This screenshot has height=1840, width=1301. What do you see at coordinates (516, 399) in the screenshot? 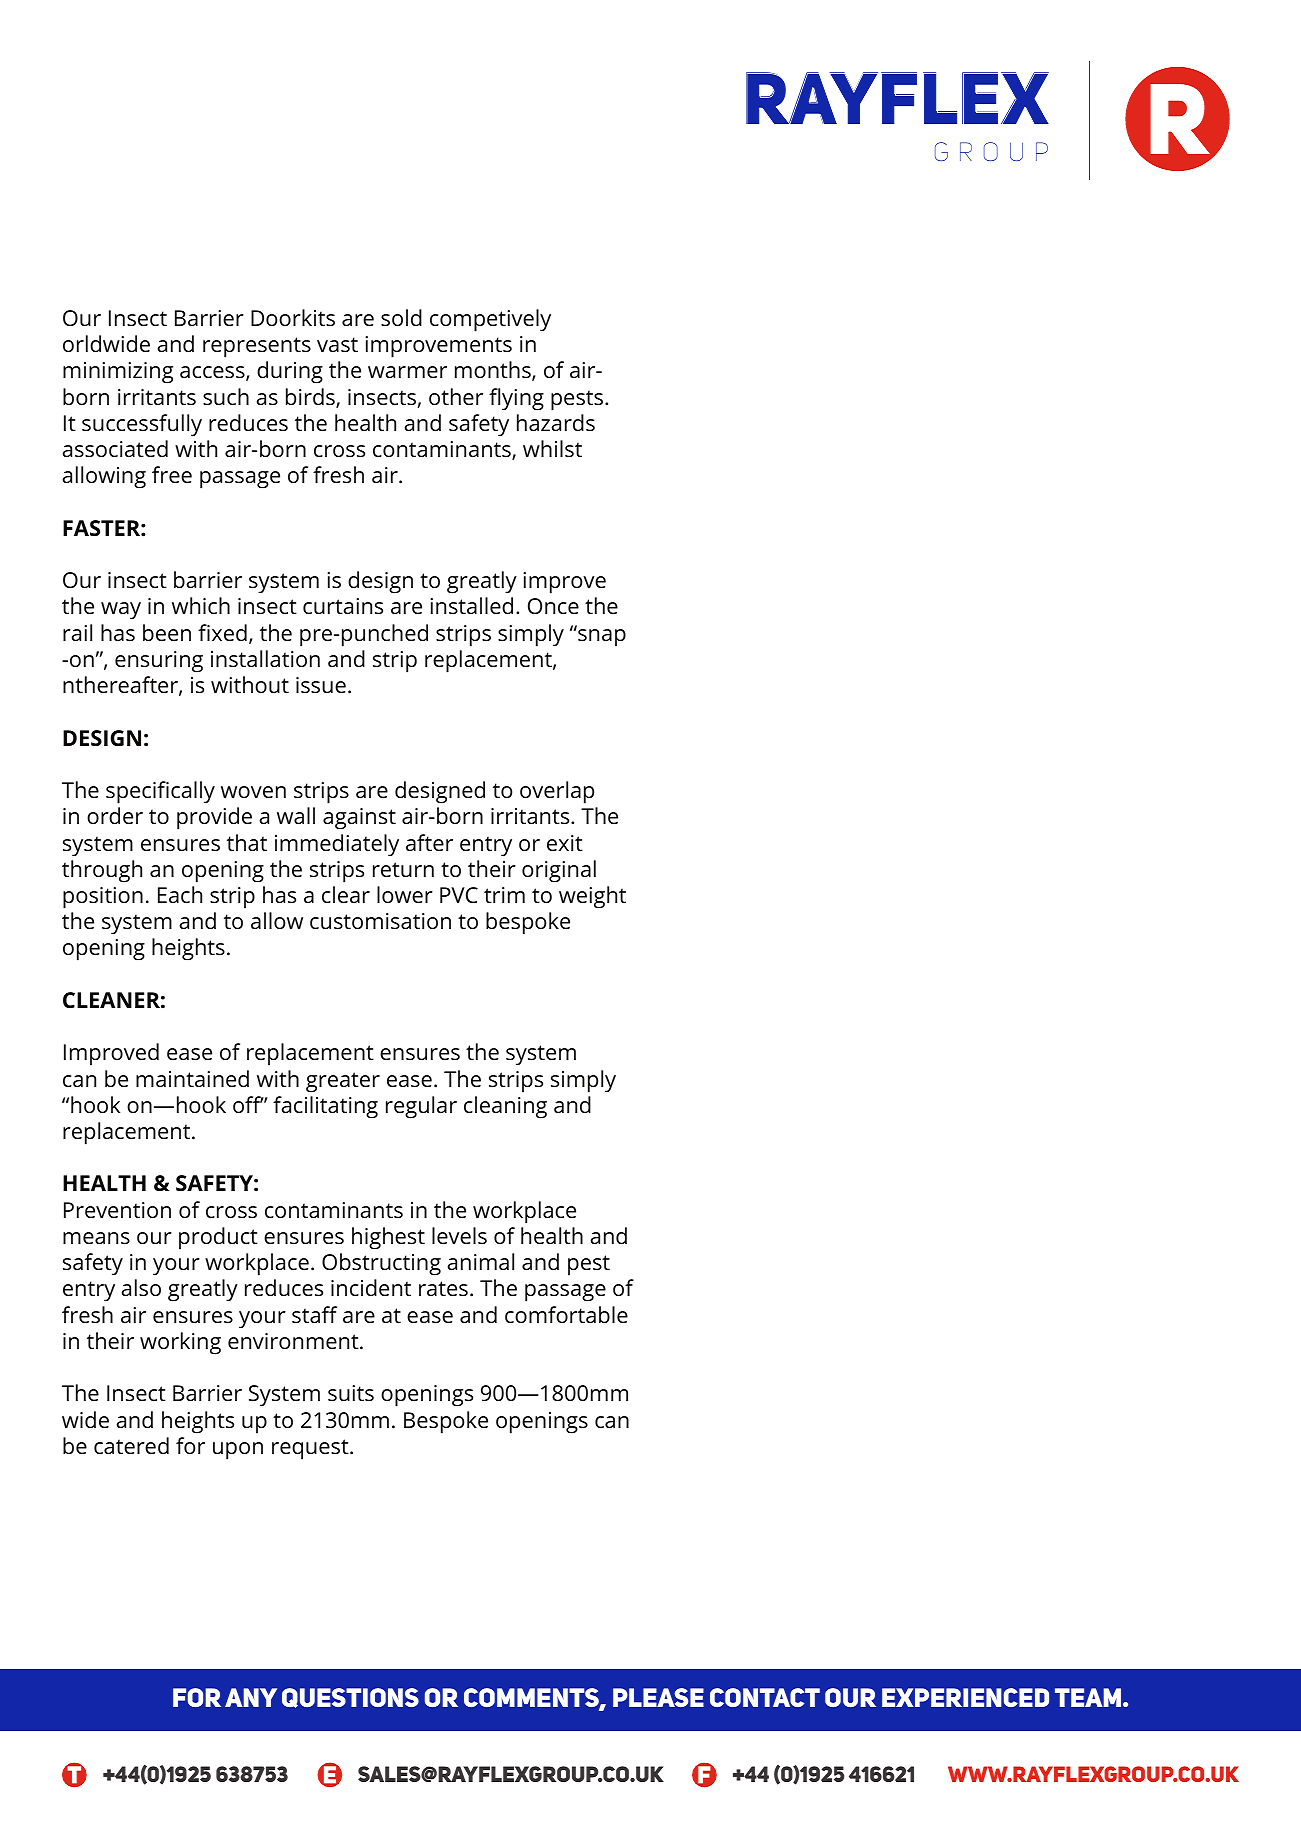
I see `flying` at bounding box center [516, 399].
